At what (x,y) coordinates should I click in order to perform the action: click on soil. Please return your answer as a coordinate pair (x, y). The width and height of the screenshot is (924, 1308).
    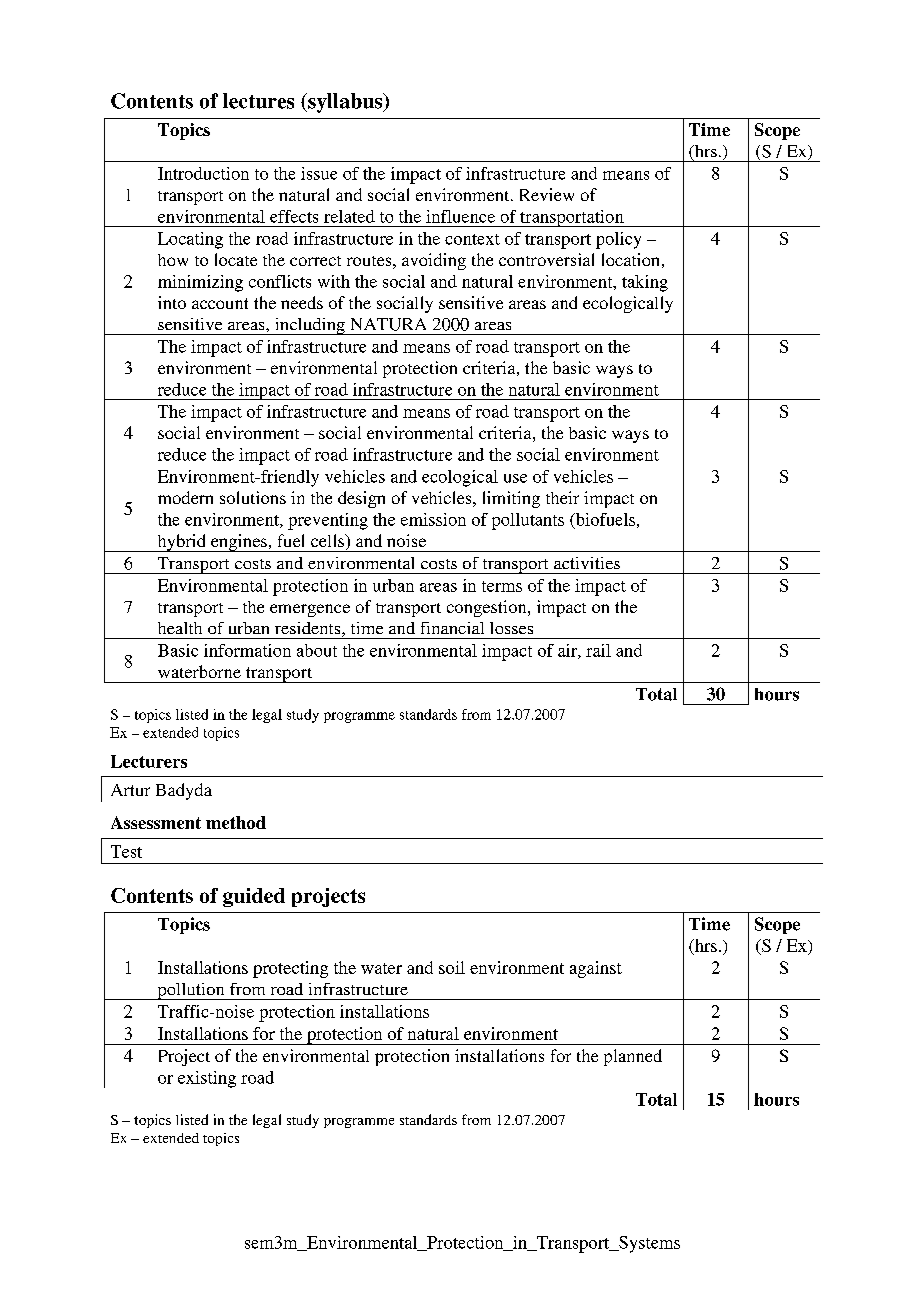
    Looking at the image, I should click on (452, 967).
